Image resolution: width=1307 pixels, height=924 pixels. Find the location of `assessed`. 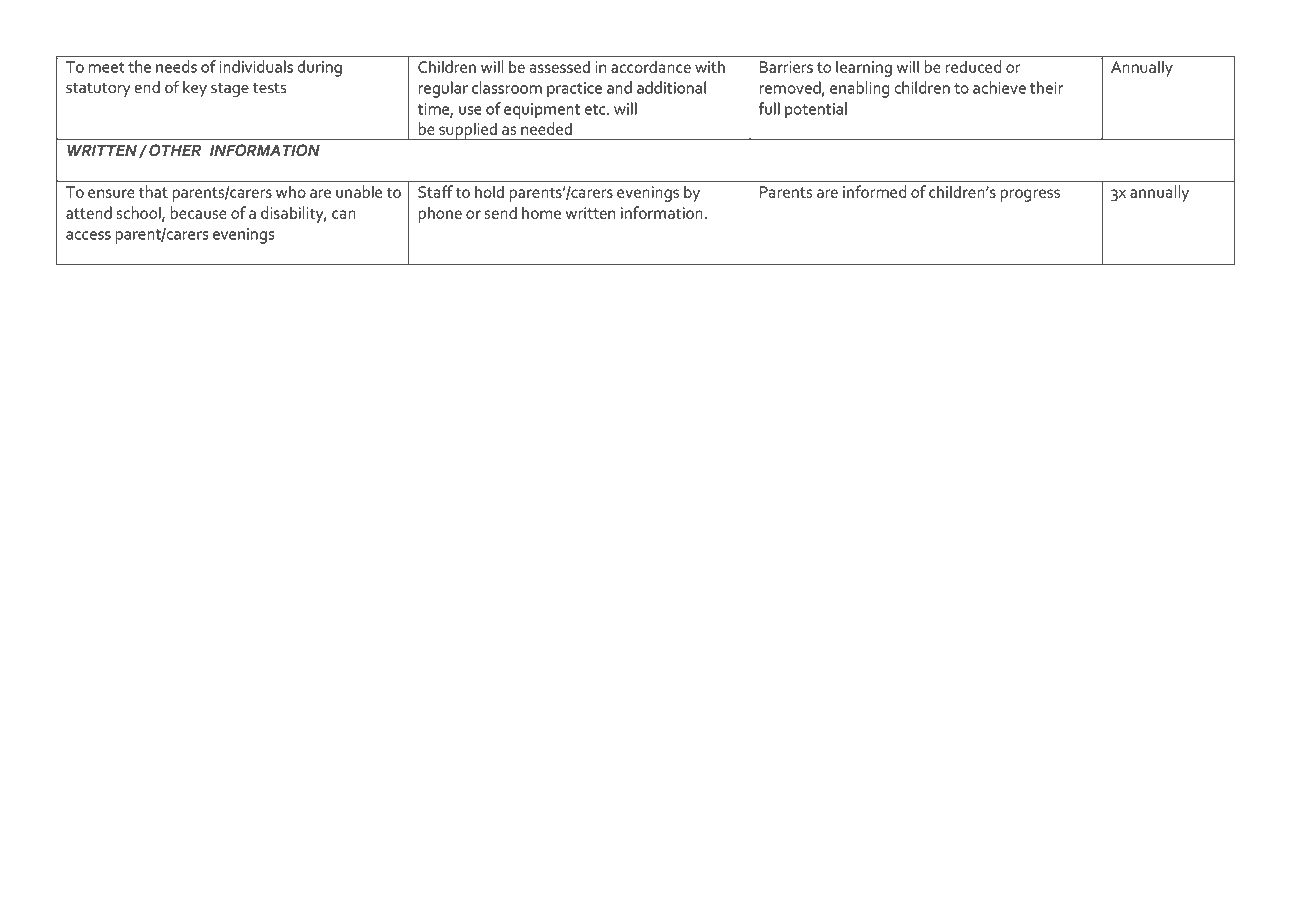

assessed is located at coordinates (559, 66).
